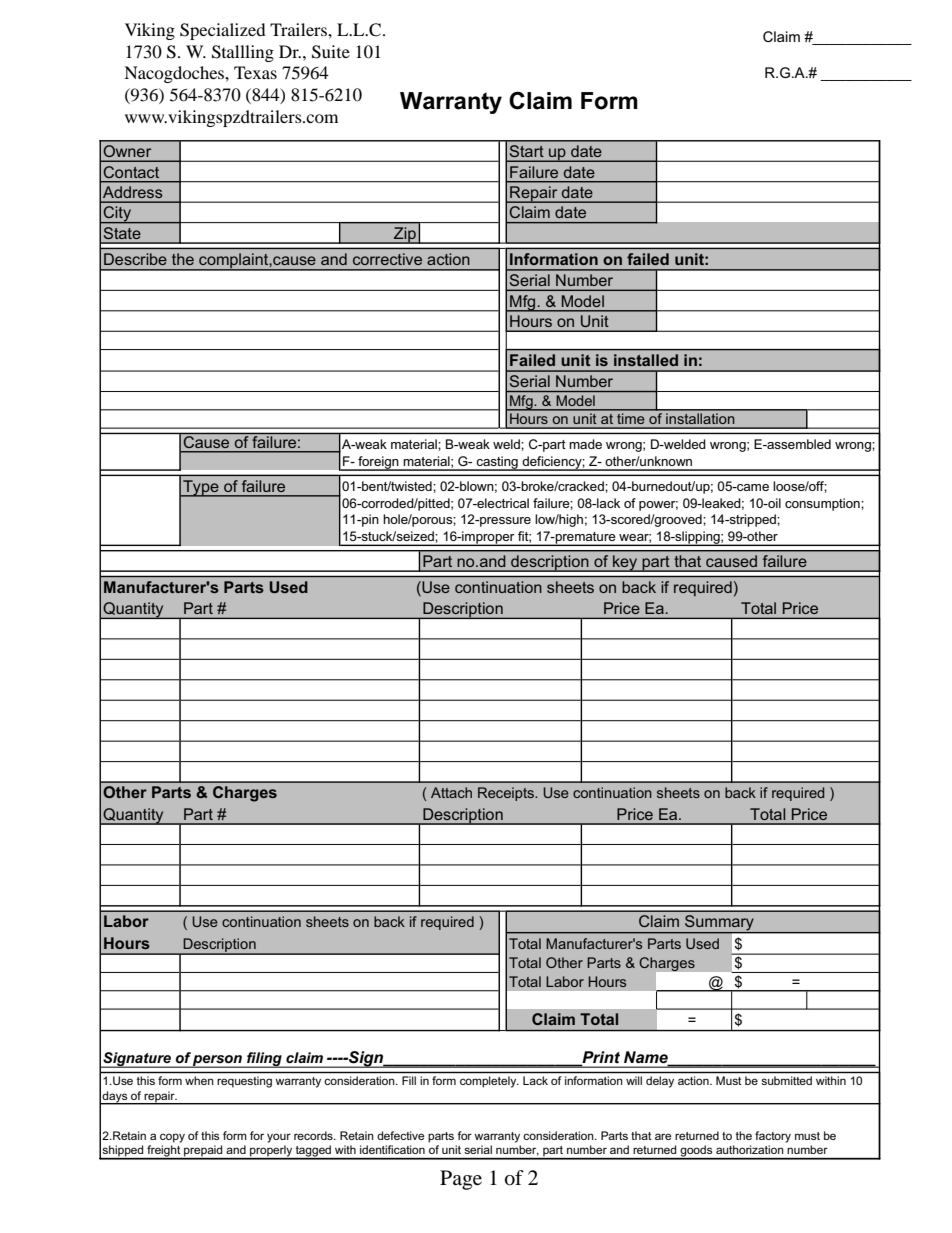  What do you see at coordinates (823, 504) in the page?
I see `consumption` at bounding box center [823, 504].
